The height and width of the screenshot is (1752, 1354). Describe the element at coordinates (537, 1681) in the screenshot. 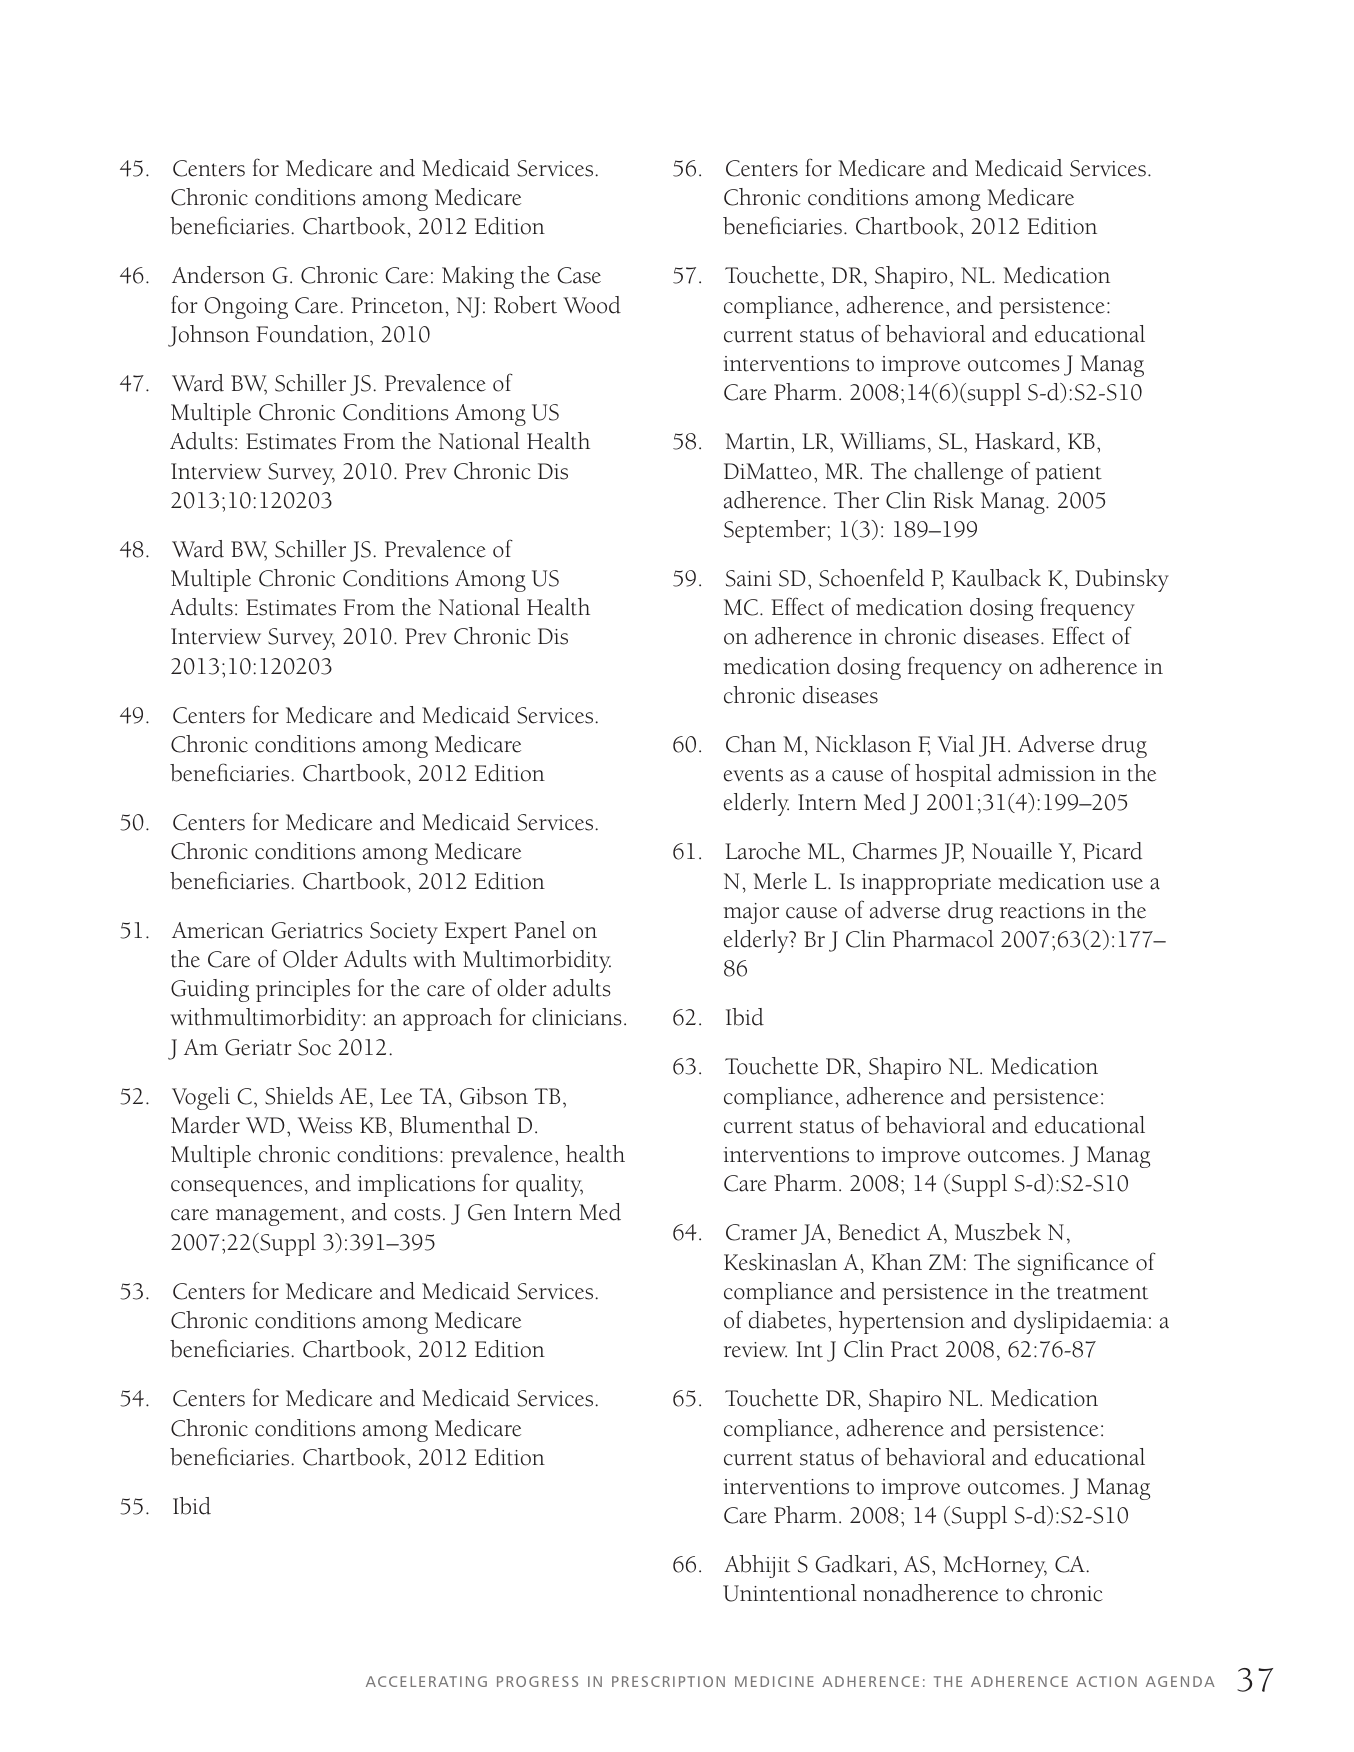

I see `PROGRESS` at that location.
